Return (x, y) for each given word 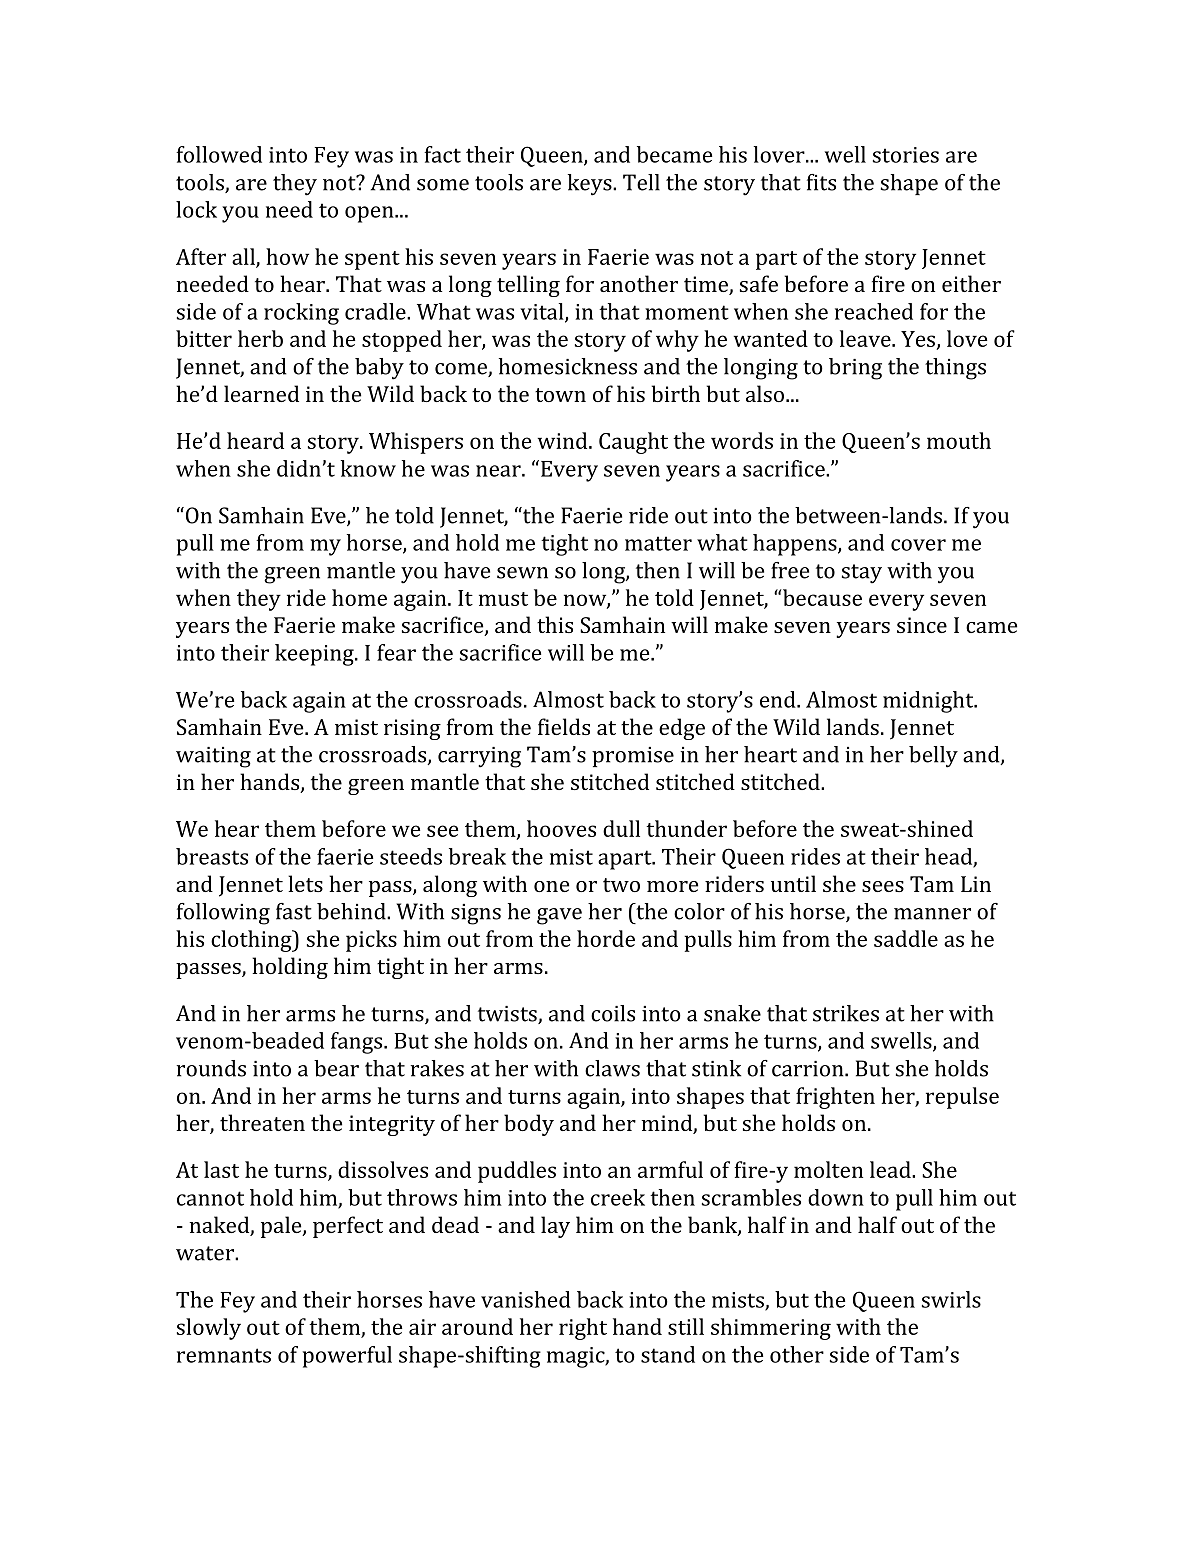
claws (612, 1068)
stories (906, 155)
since (922, 625)
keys (591, 185)
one (551, 886)
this (555, 624)
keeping (315, 655)
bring (855, 369)
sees (883, 886)
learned (261, 393)
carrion (809, 1069)
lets (305, 883)
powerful (347, 1357)
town (560, 395)
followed (219, 154)
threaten (262, 1122)
